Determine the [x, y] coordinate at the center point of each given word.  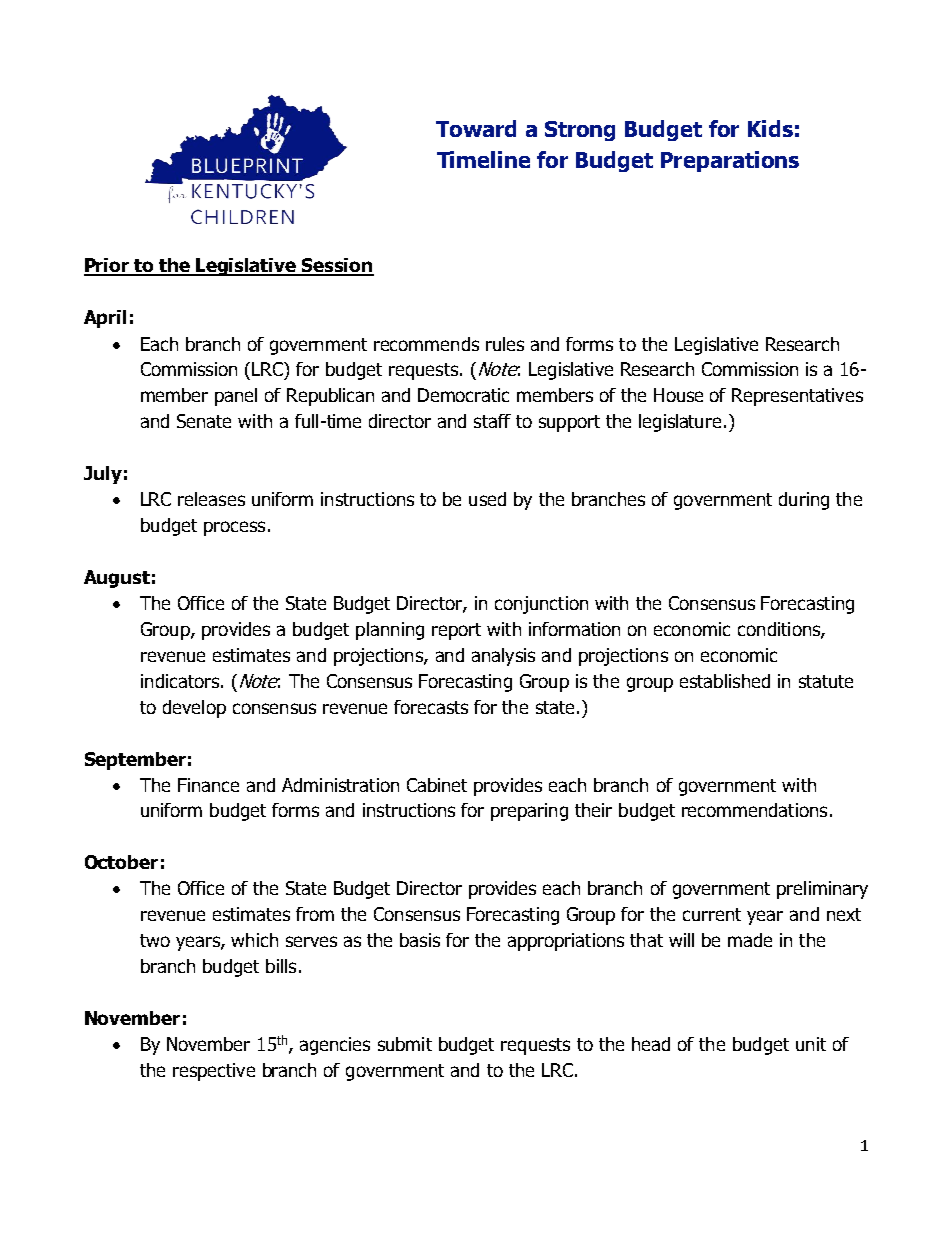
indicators [180, 681]
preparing [529, 812]
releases [211, 499]
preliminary [822, 890]
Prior [108, 266]
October [121, 862]
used [487, 499]
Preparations [730, 161]
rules [505, 344]
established [725, 681]
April [105, 319]
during [804, 501]
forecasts [431, 707]
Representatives [797, 397]
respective [214, 1072]
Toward [476, 128]
